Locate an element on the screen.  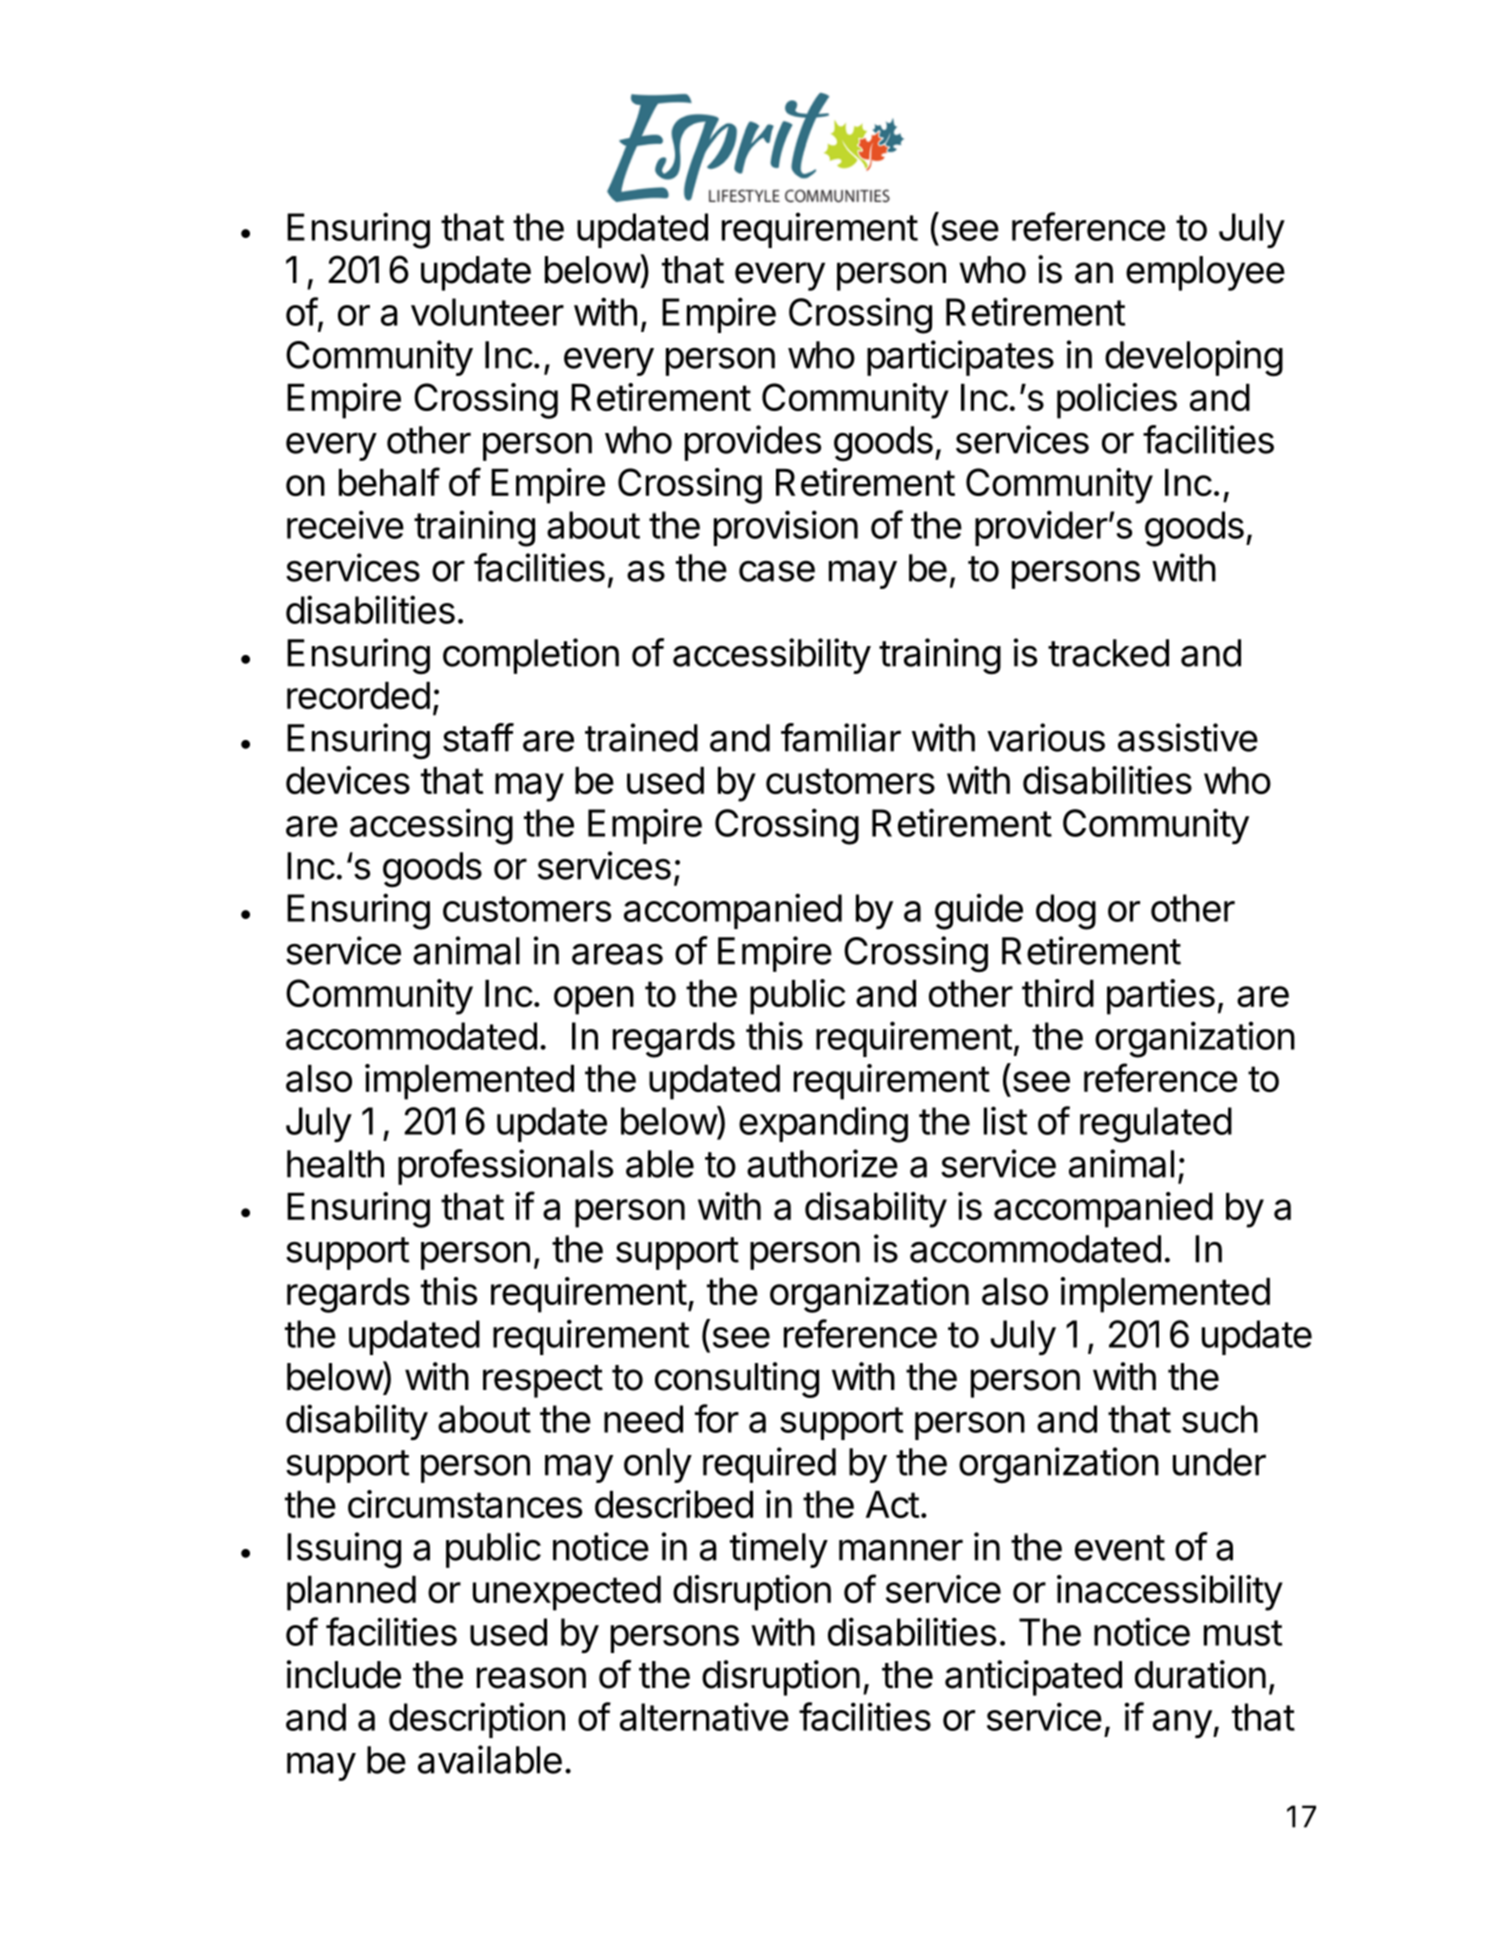
volunteer is located at coordinates (487, 312).
